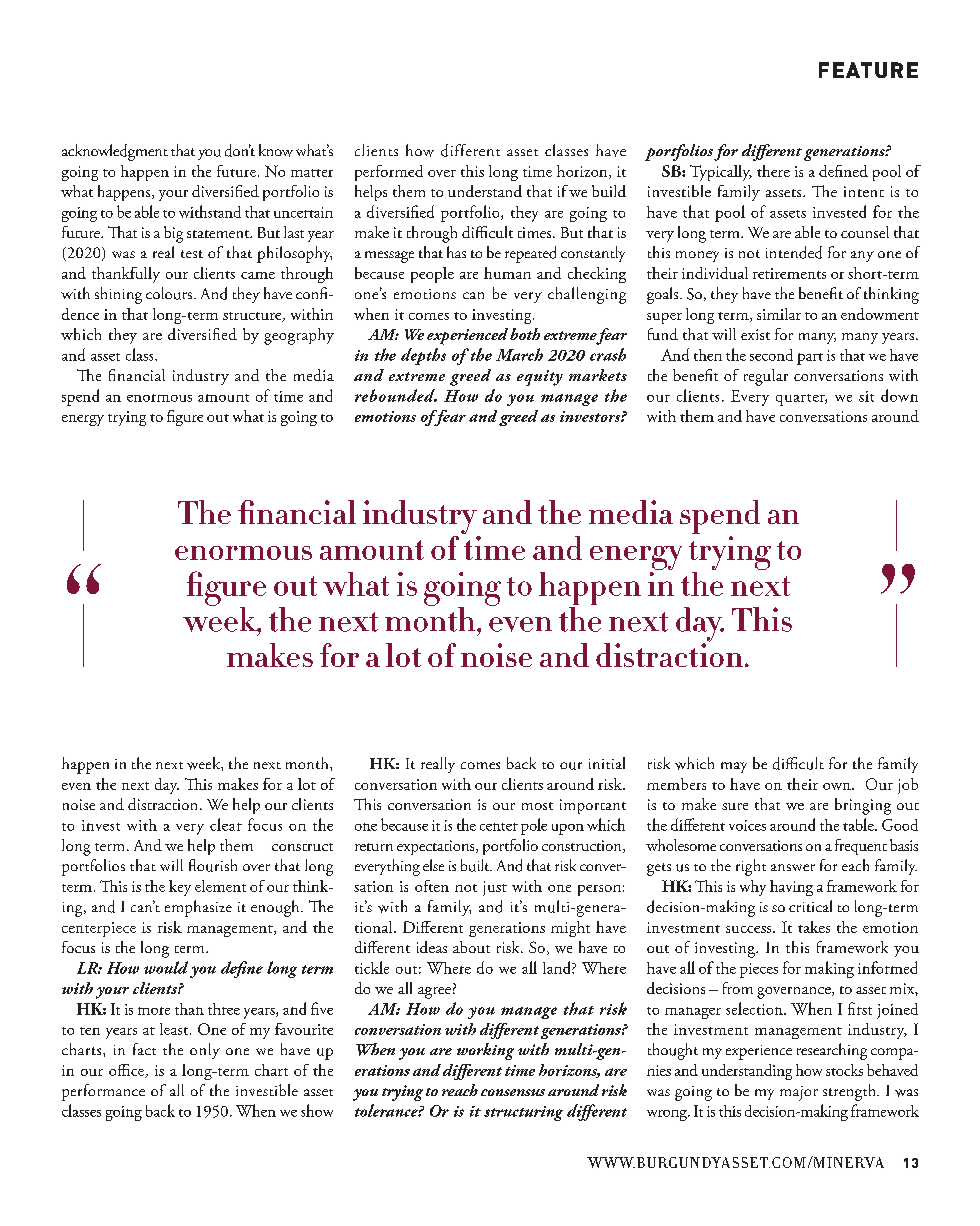 The image size is (980, 1226). I want to click on pole, so click(534, 826).
